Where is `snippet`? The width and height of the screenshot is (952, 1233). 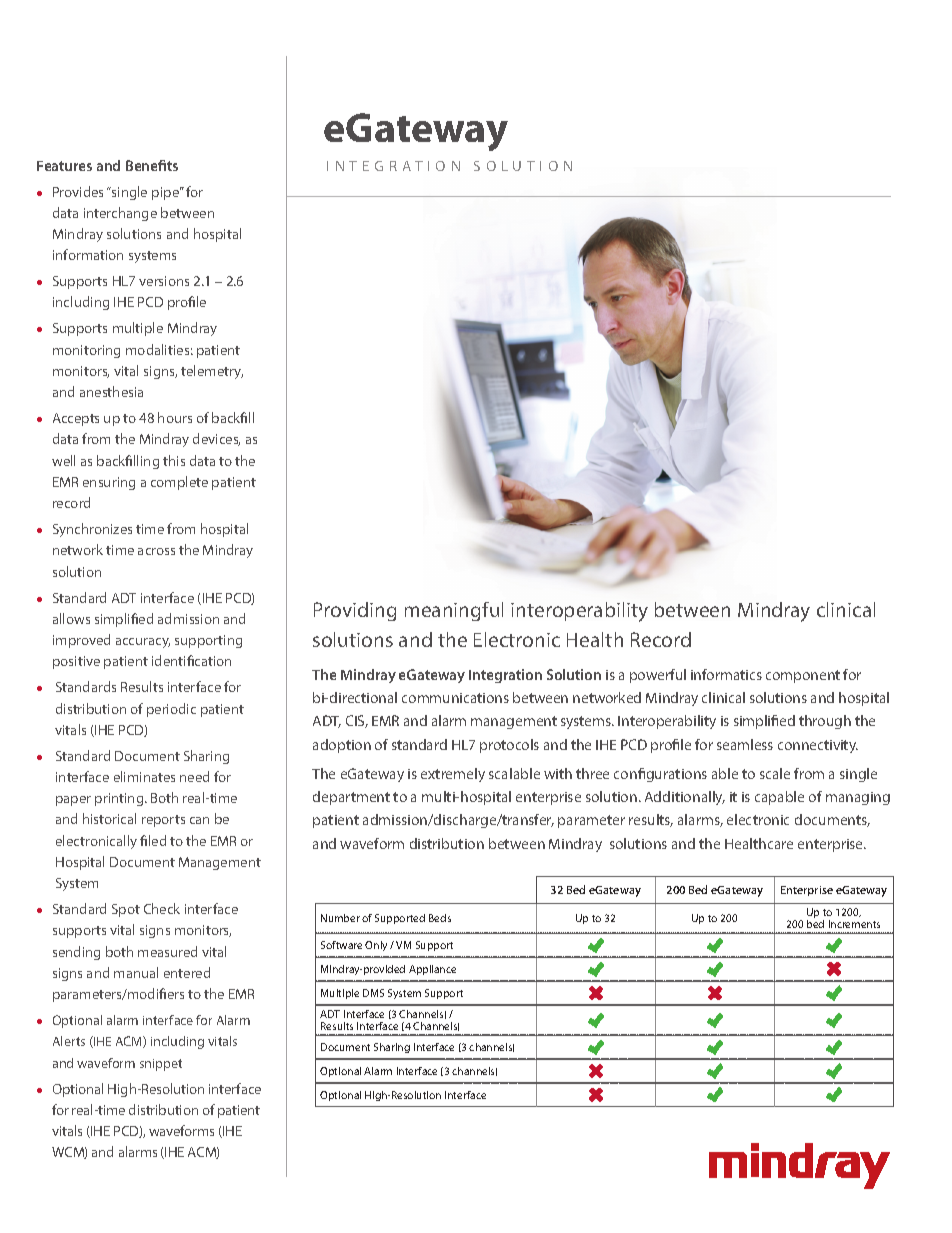
snippet is located at coordinates (161, 1065).
